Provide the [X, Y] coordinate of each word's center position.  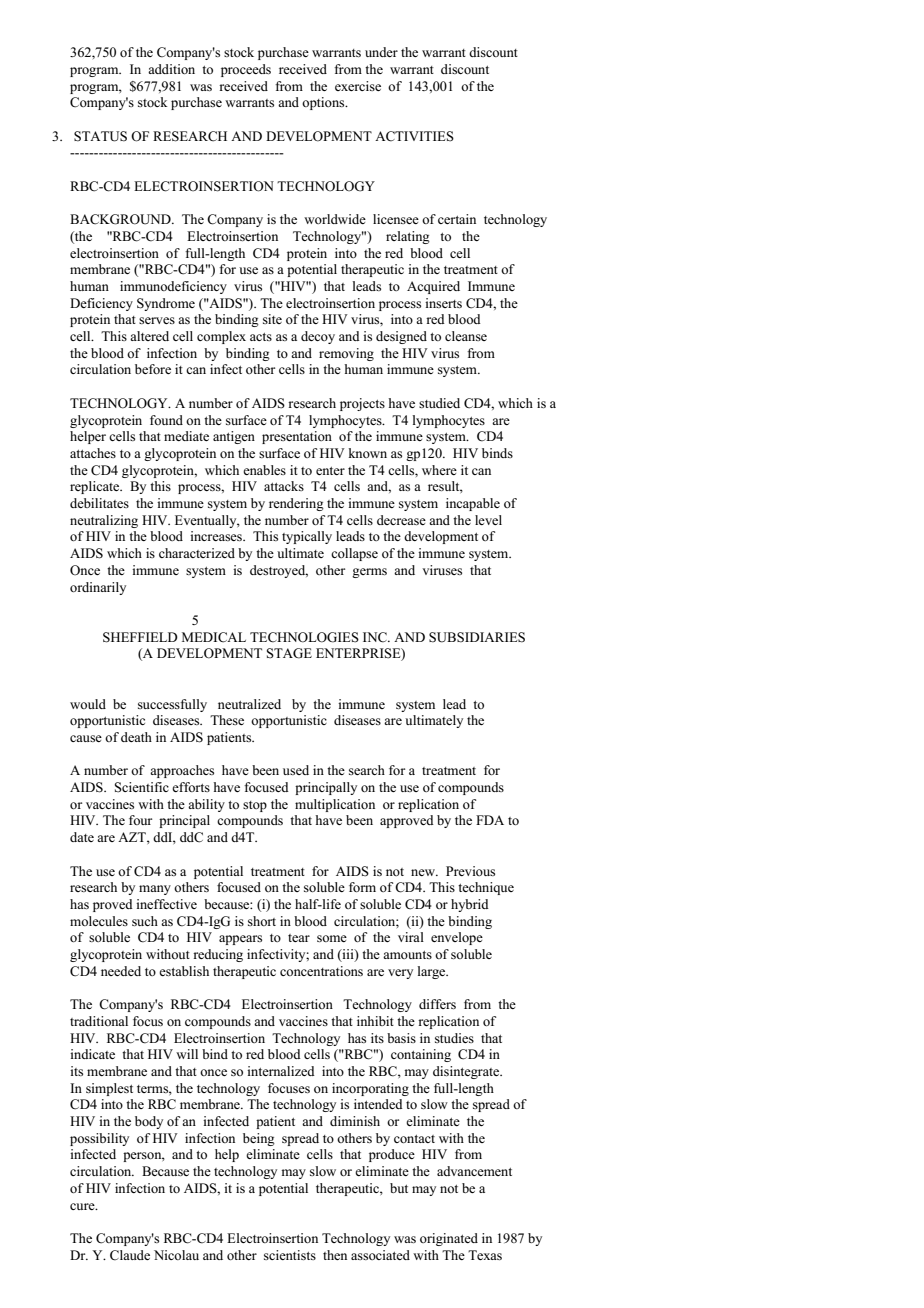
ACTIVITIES [414, 136]
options [324, 103]
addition [171, 69]
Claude [130, 1255]
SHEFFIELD [140, 637]
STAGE [289, 653]
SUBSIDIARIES [477, 637]
